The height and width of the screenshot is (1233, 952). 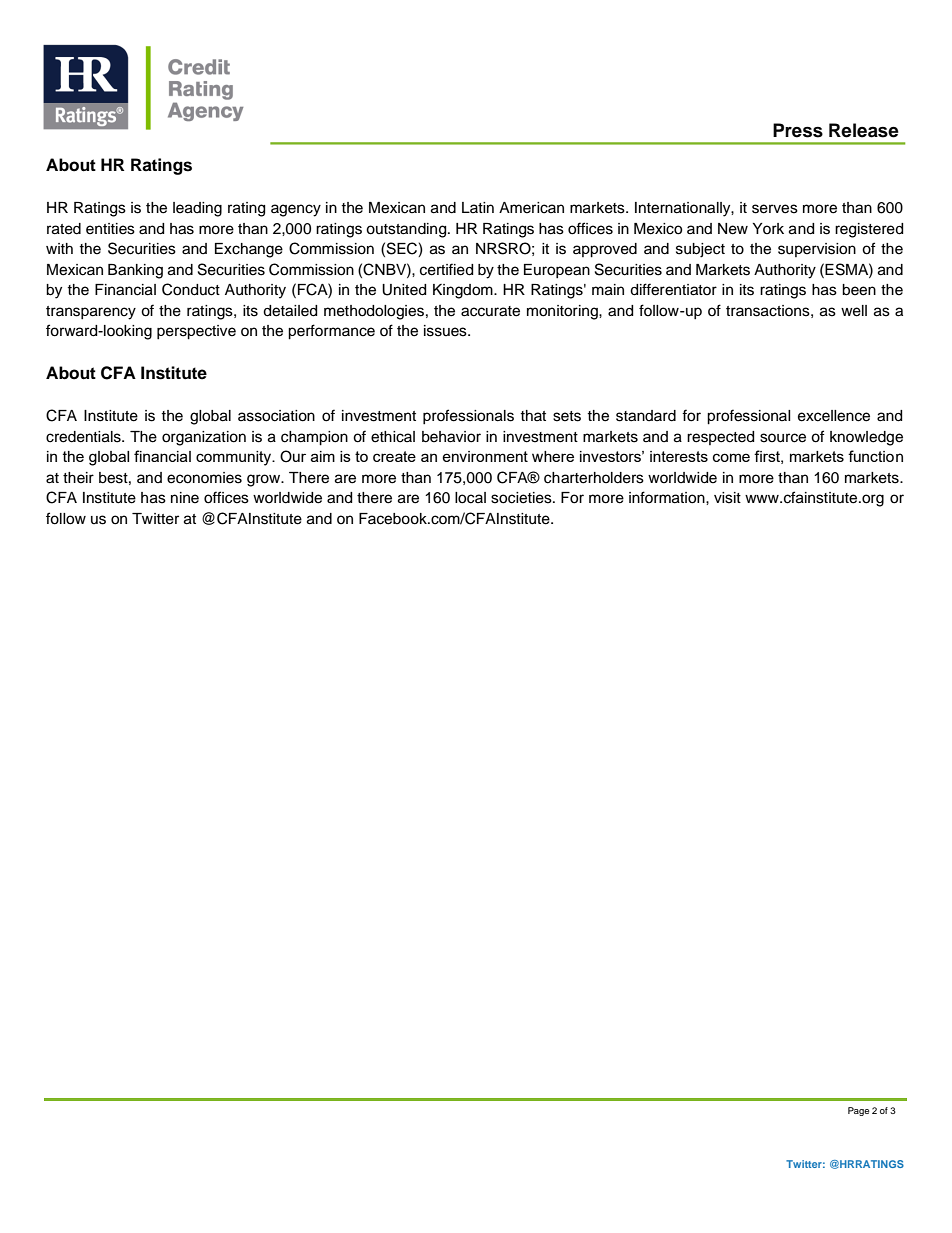 What do you see at coordinates (522, 498) in the screenshot?
I see `societies` at bounding box center [522, 498].
